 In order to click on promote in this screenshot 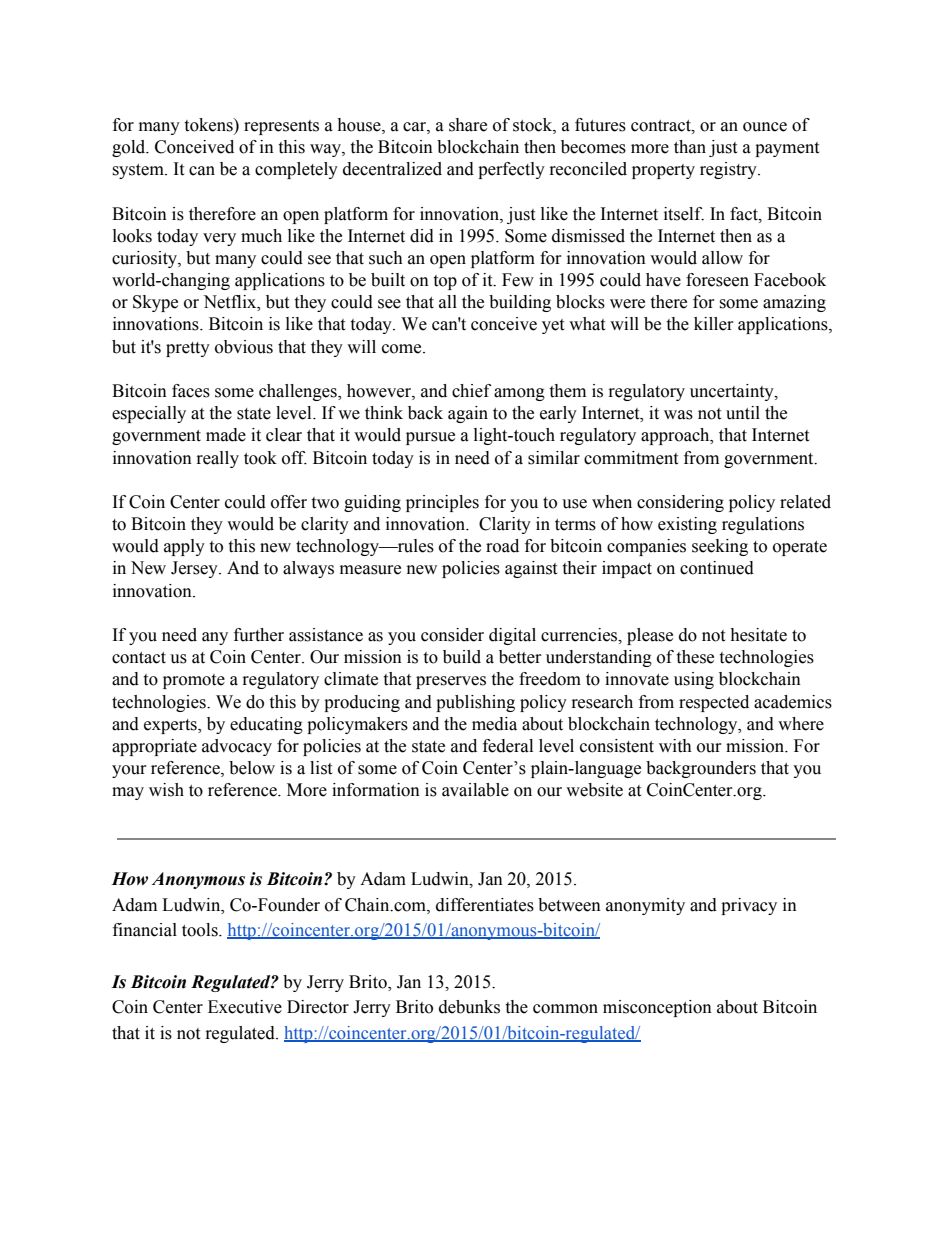, I will do `click(194, 681)`.
